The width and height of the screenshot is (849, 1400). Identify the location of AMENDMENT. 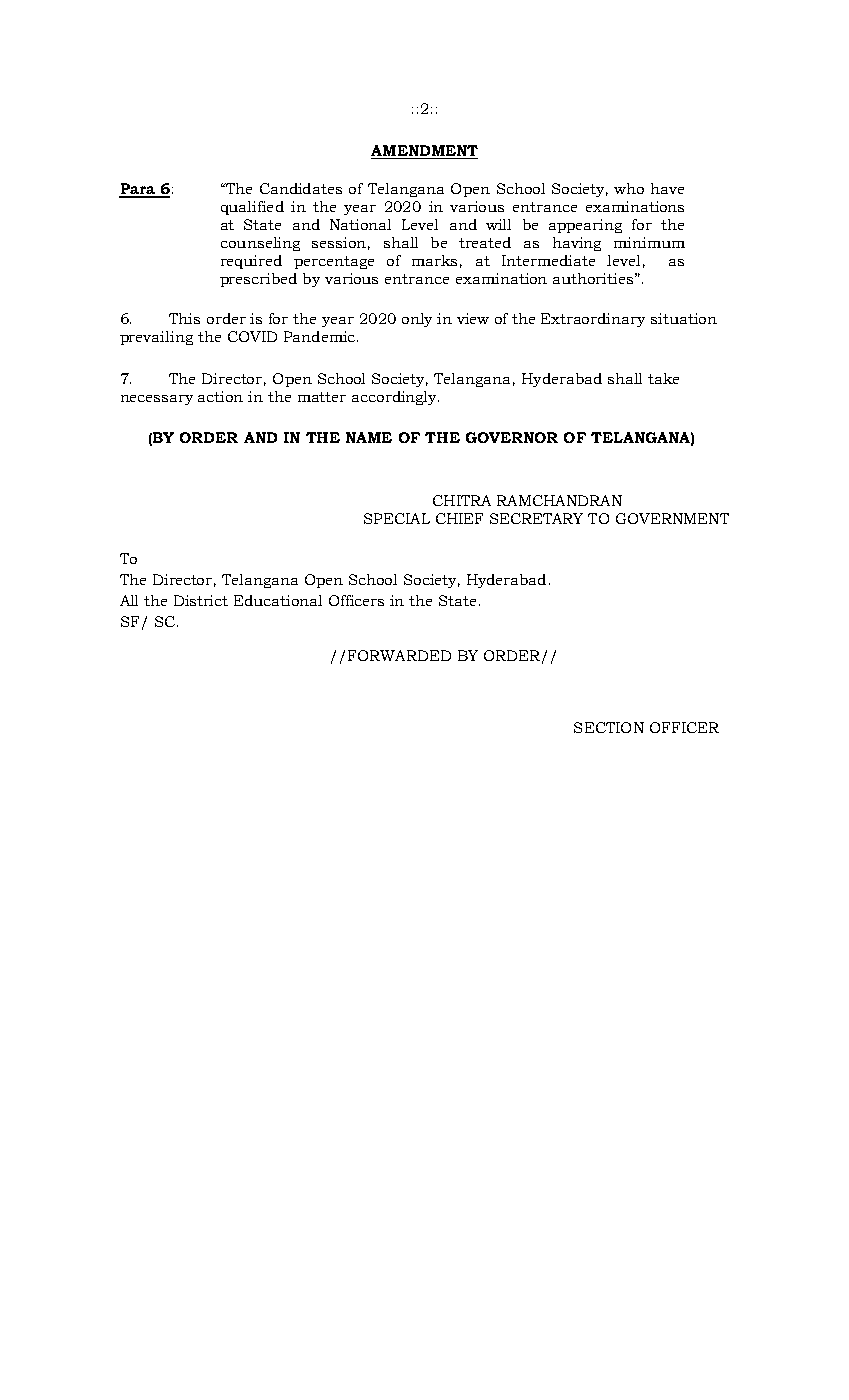
(424, 150).
